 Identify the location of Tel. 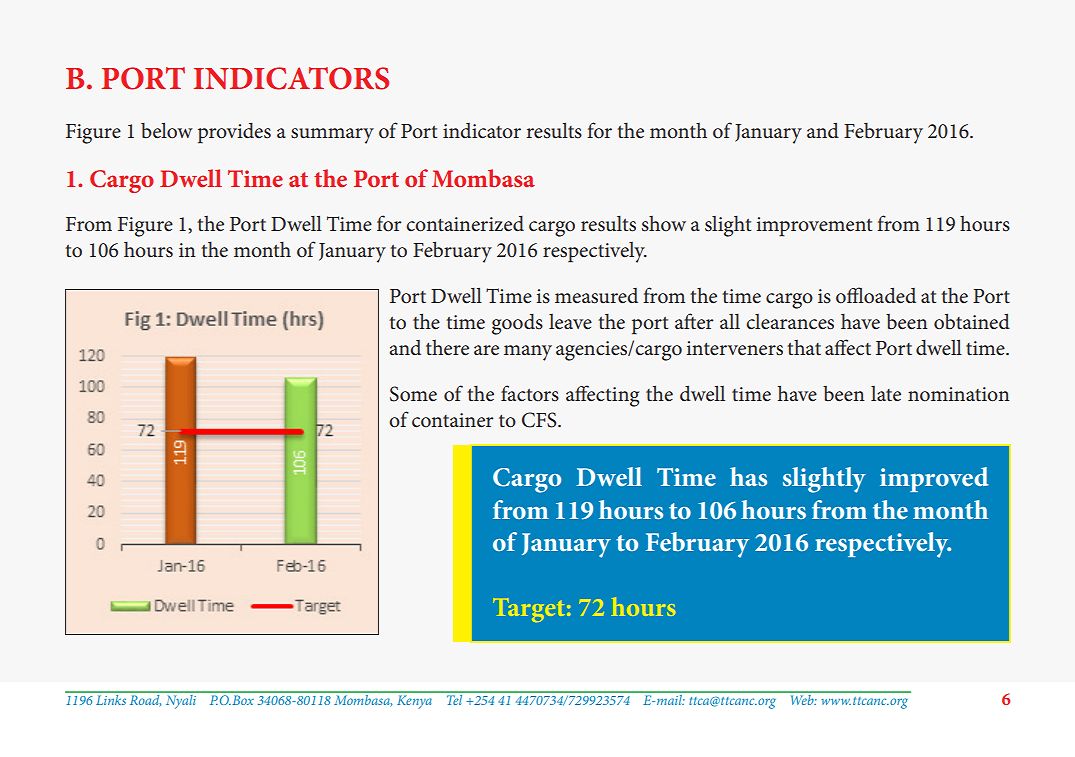
(454, 698).
